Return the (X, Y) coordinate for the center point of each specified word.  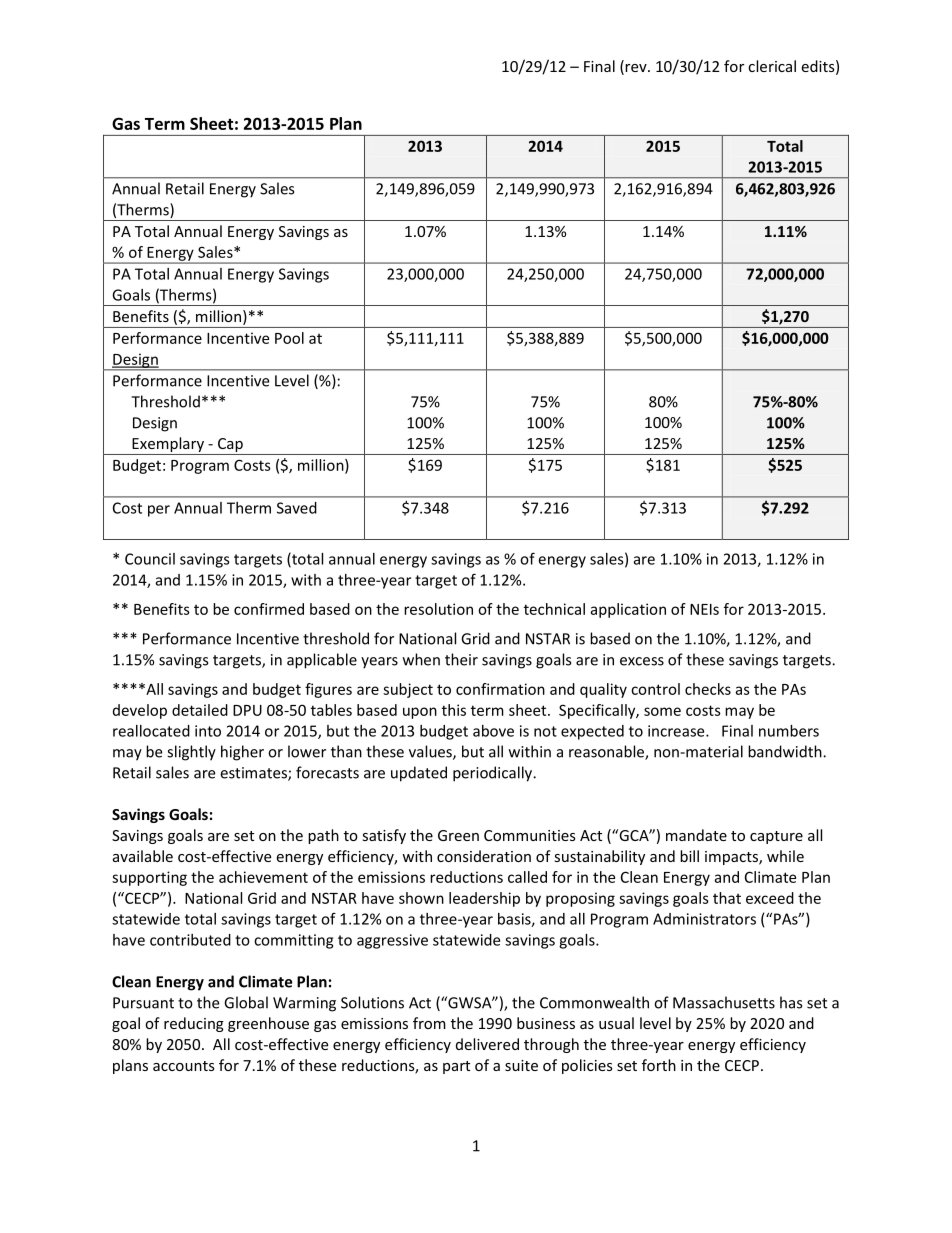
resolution (438, 609)
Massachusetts (724, 1002)
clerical (772, 66)
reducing (194, 1024)
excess (642, 661)
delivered (487, 1044)
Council (150, 559)
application (628, 610)
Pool (289, 338)
